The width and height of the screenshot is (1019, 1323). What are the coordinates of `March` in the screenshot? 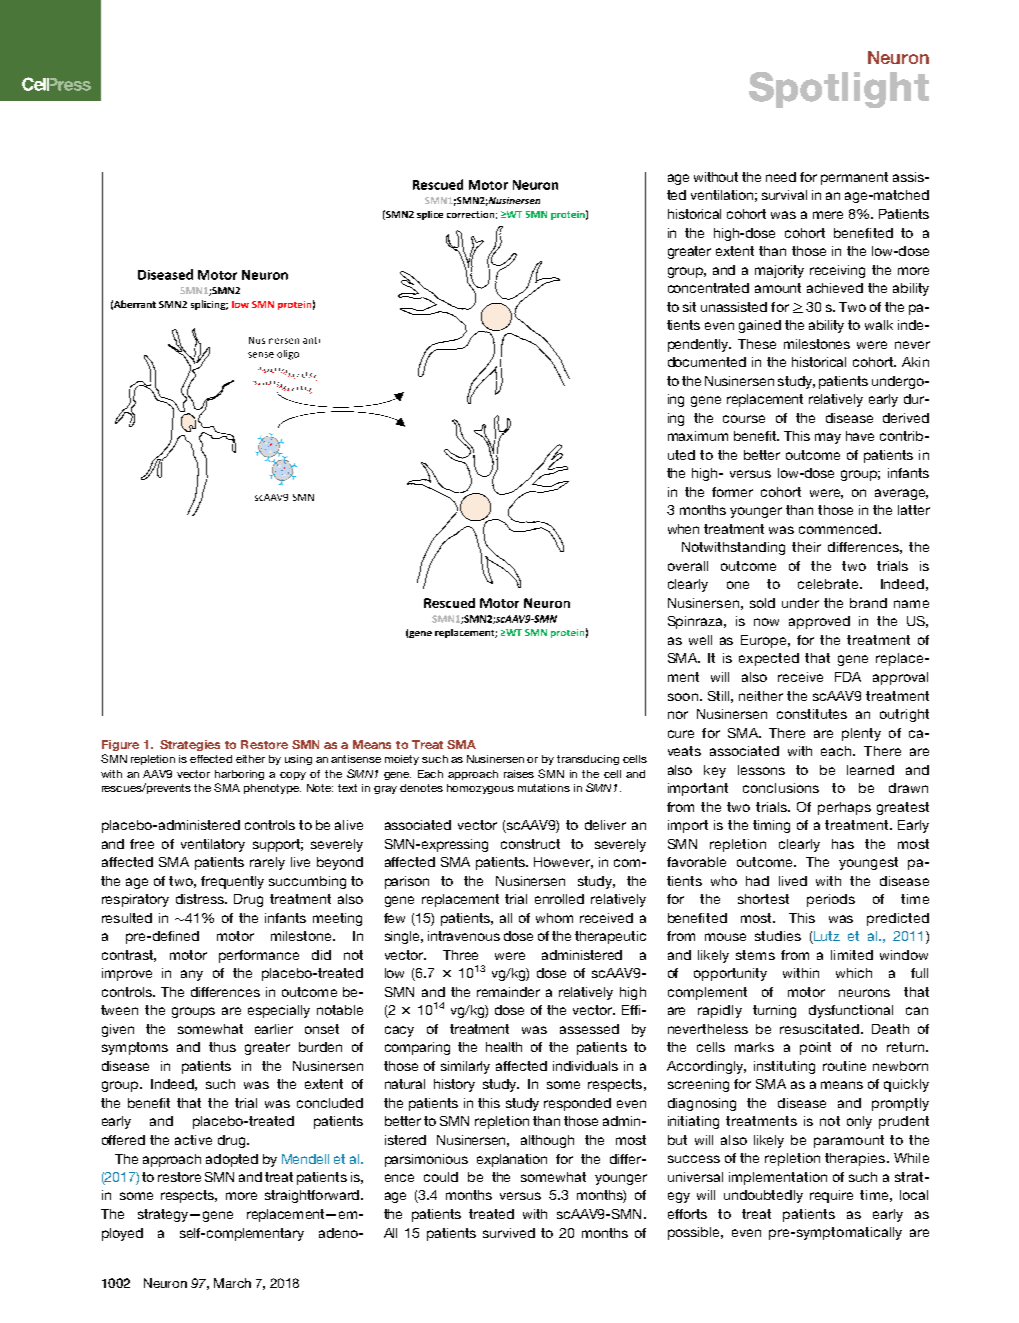 It's located at (232, 1283).
